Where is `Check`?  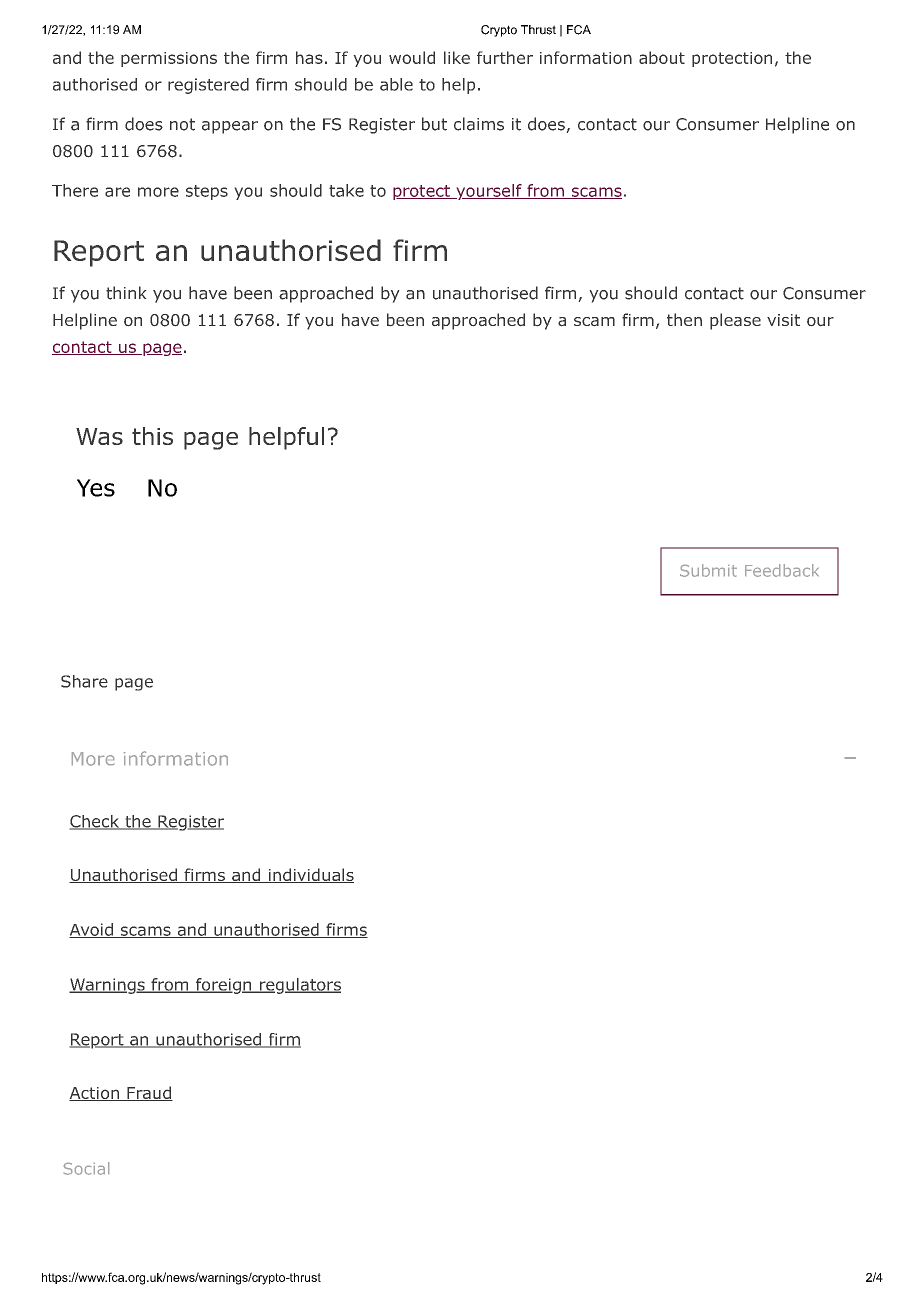
Check is located at coordinates (95, 822).
